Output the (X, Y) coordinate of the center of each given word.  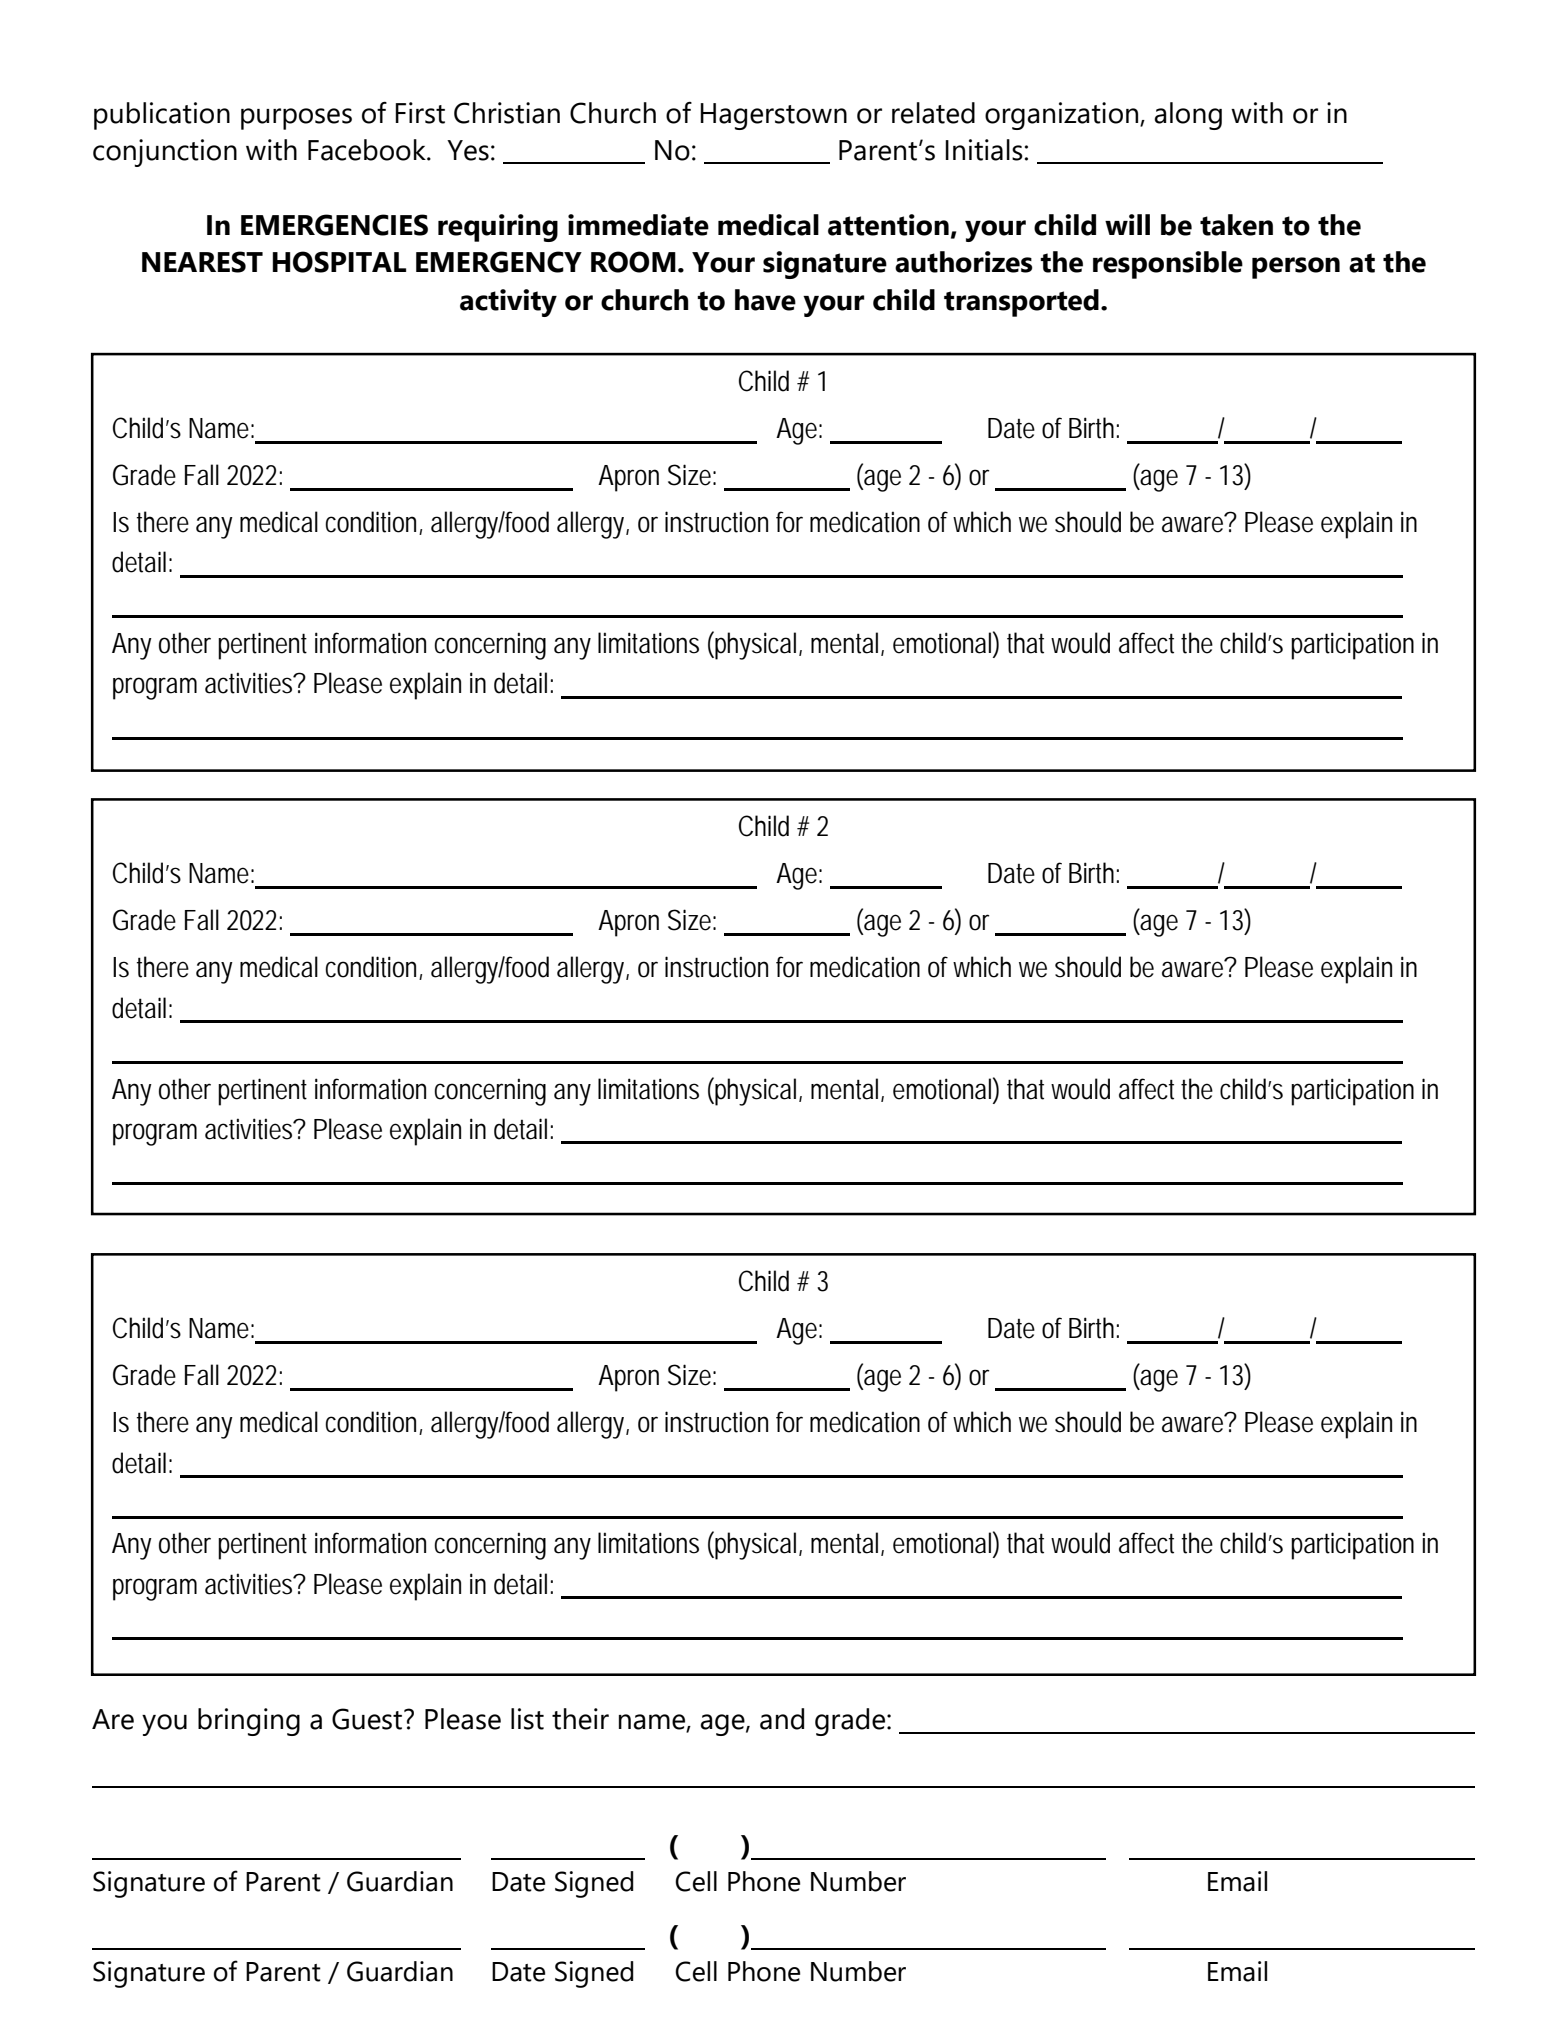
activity (508, 303)
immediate (638, 225)
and (782, 1719)
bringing (249, 1722)
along (1188, 116)
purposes (296, 119)
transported (1021, 303)
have (765, 300)
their (580, 1719)
